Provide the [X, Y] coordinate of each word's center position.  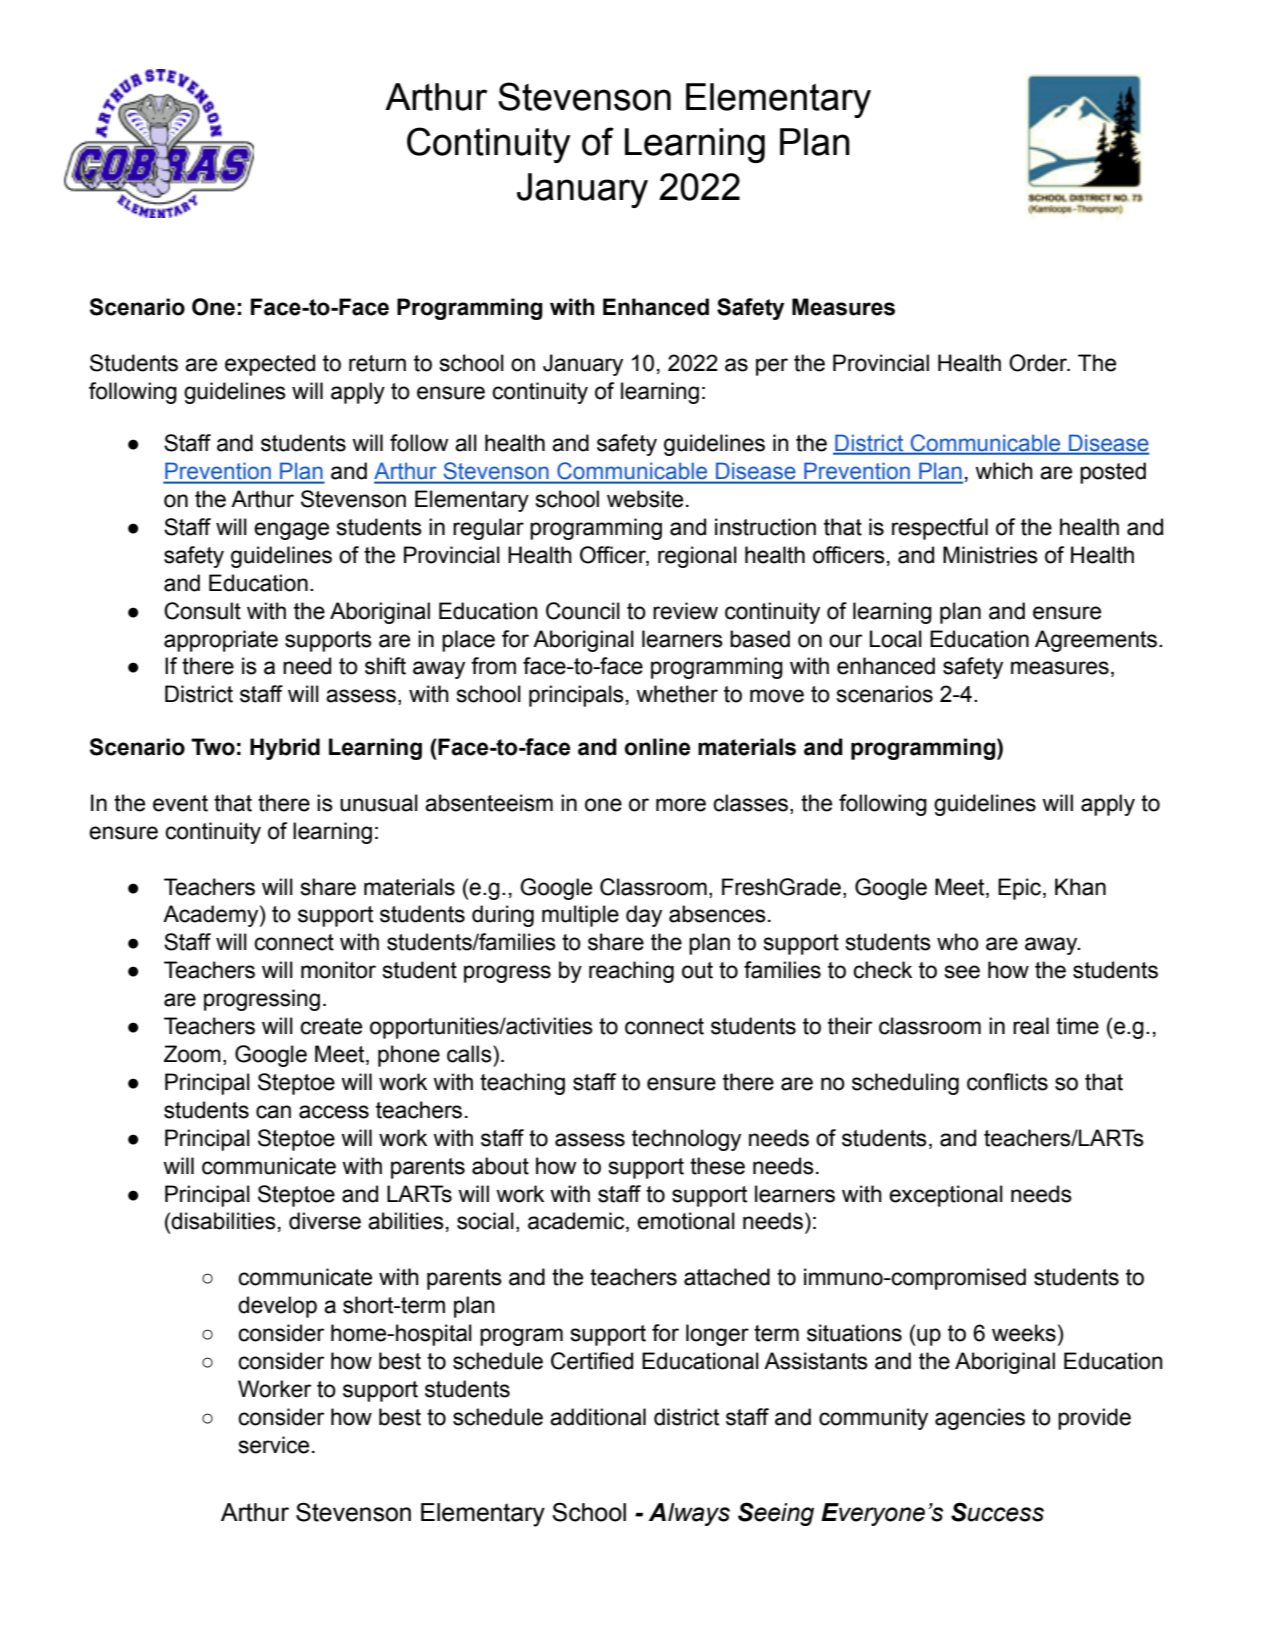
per [772, 367]
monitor [338, 970]
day [644, 916]
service [273, 1445]
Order [1039, 363]
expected [270, 365]
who [958, 942]
